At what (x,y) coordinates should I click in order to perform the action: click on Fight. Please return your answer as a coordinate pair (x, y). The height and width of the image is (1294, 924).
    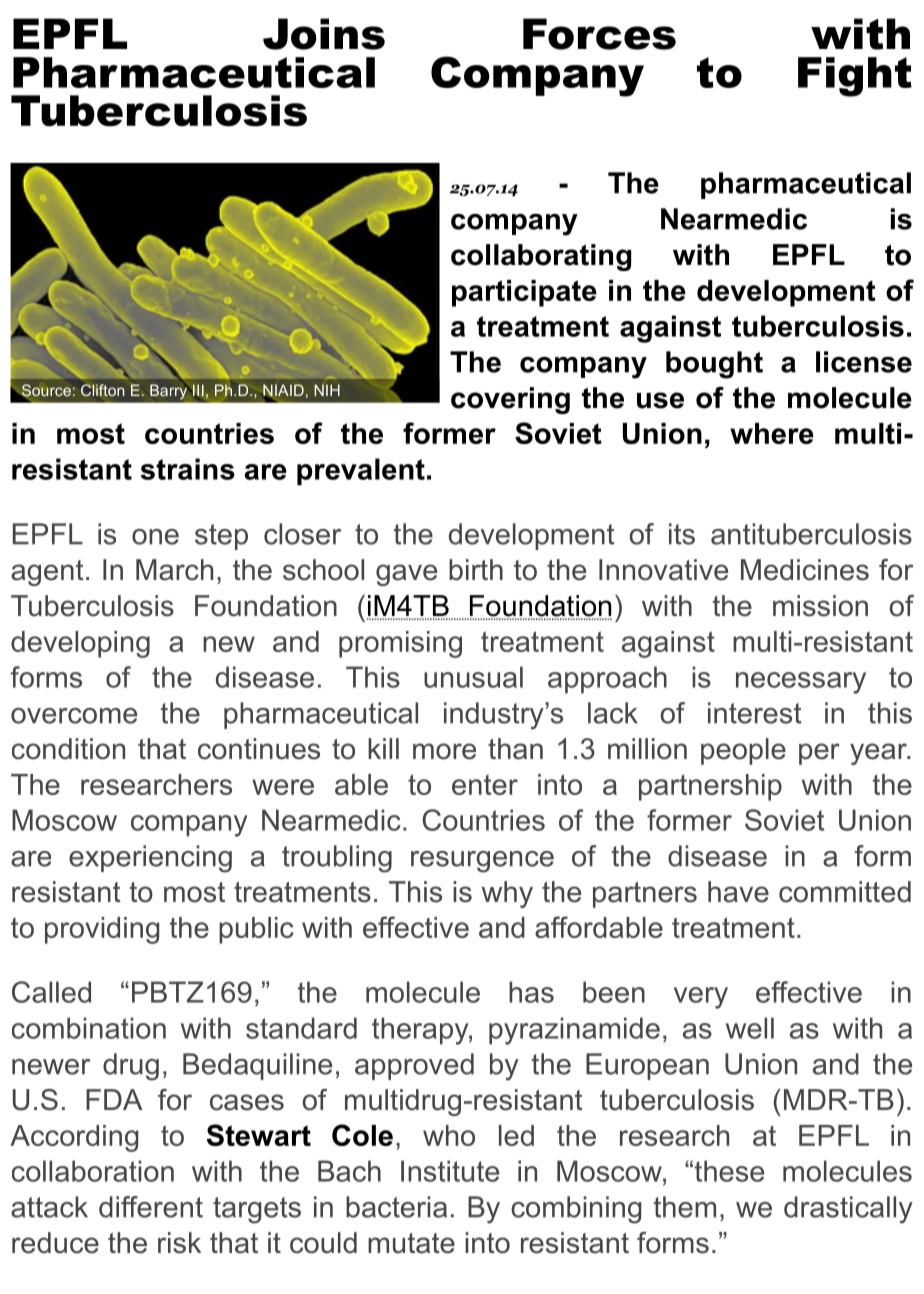
    Looking at the image, I should click on (855, 77).
